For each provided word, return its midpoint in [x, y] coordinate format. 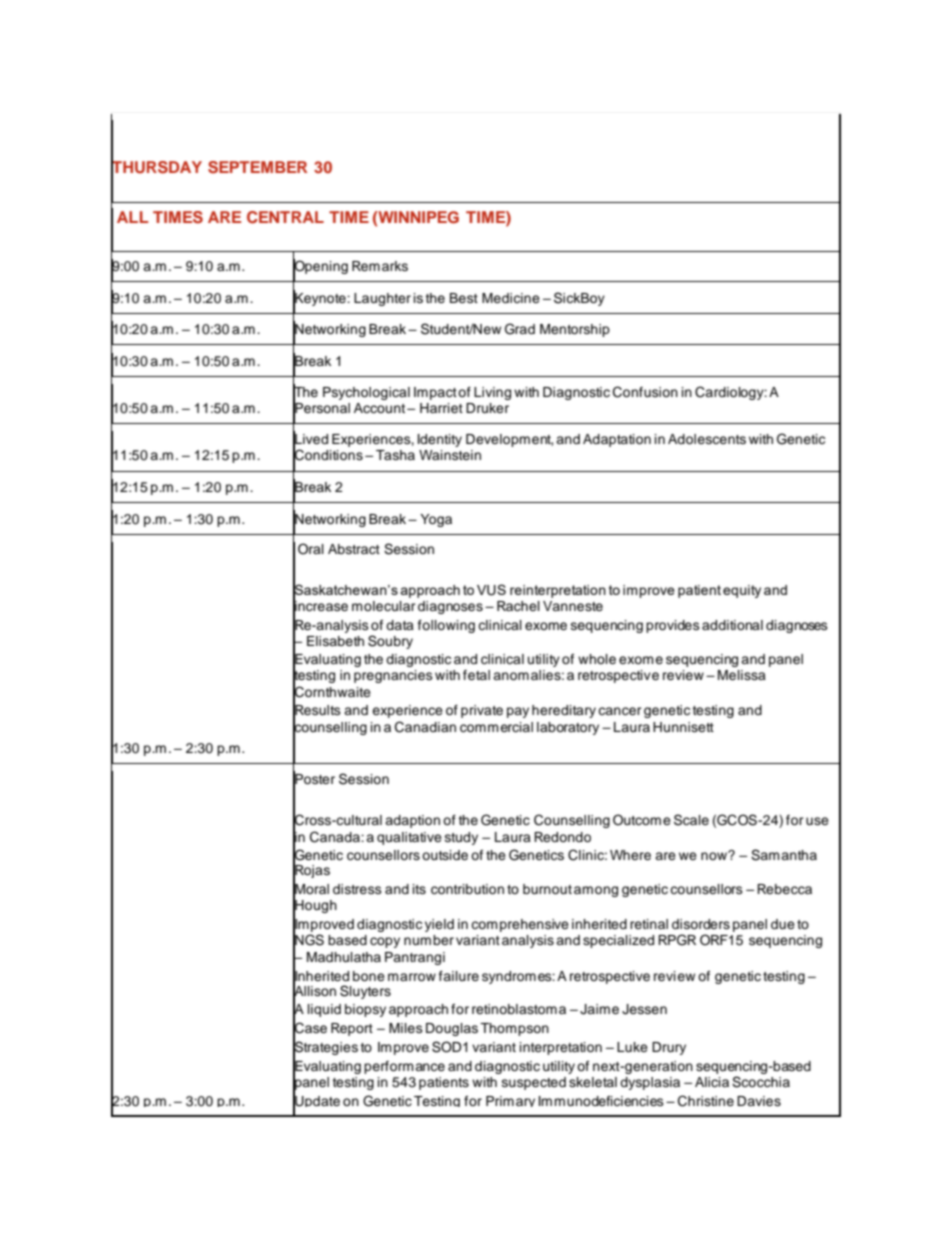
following [446, 626]
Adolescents [707, 439]
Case [310, 1028]
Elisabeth [335, 641]
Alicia [712, 1082]
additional [732, 625]
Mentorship [575, 330]
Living [492, 393]
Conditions [328, 455]
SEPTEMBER [257, 167]
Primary [510, 1101]
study [461, 838]
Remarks [380, 266]
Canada [336, 837]
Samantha [784, 855]
